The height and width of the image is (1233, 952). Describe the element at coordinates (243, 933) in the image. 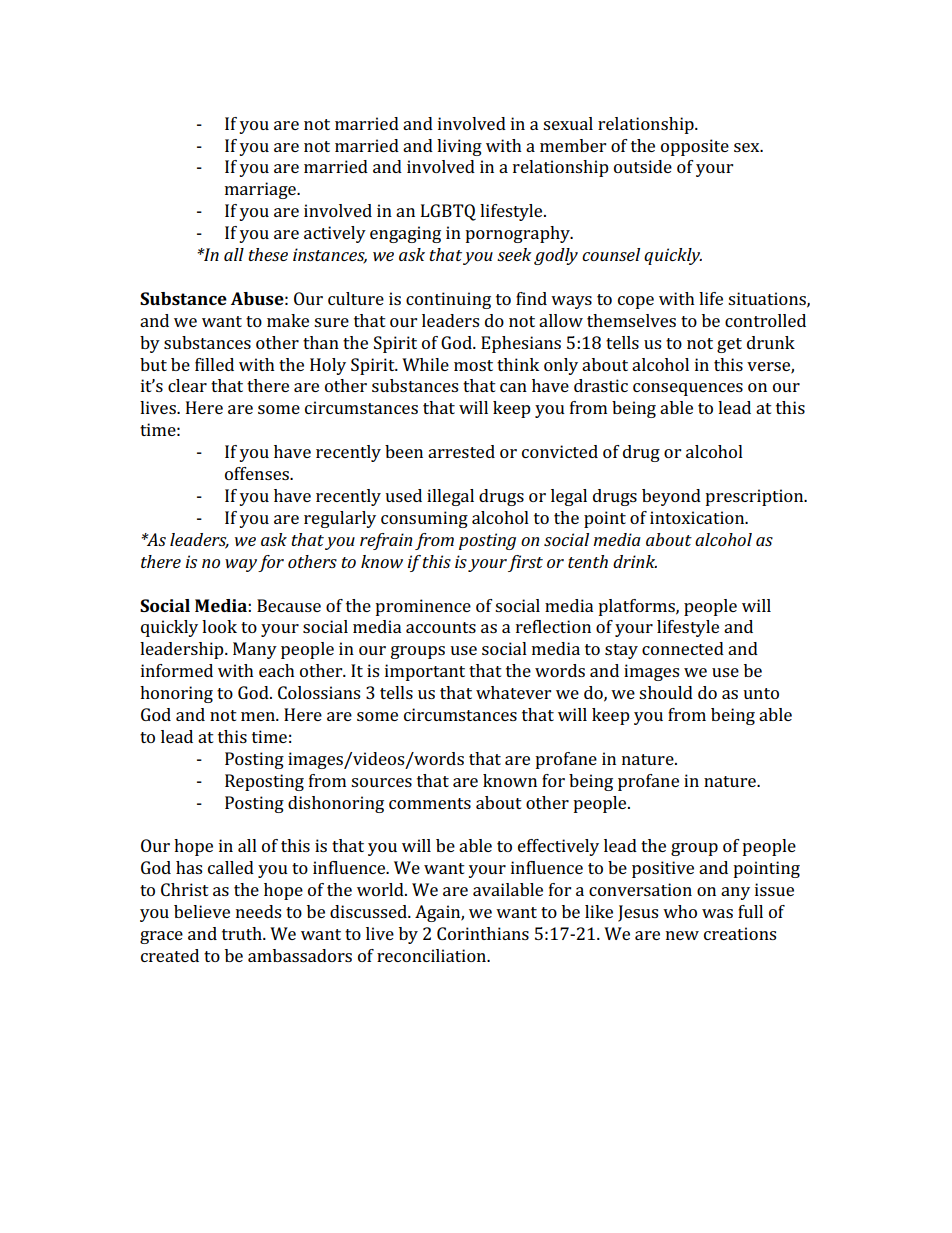

I see `truth` at that location.
